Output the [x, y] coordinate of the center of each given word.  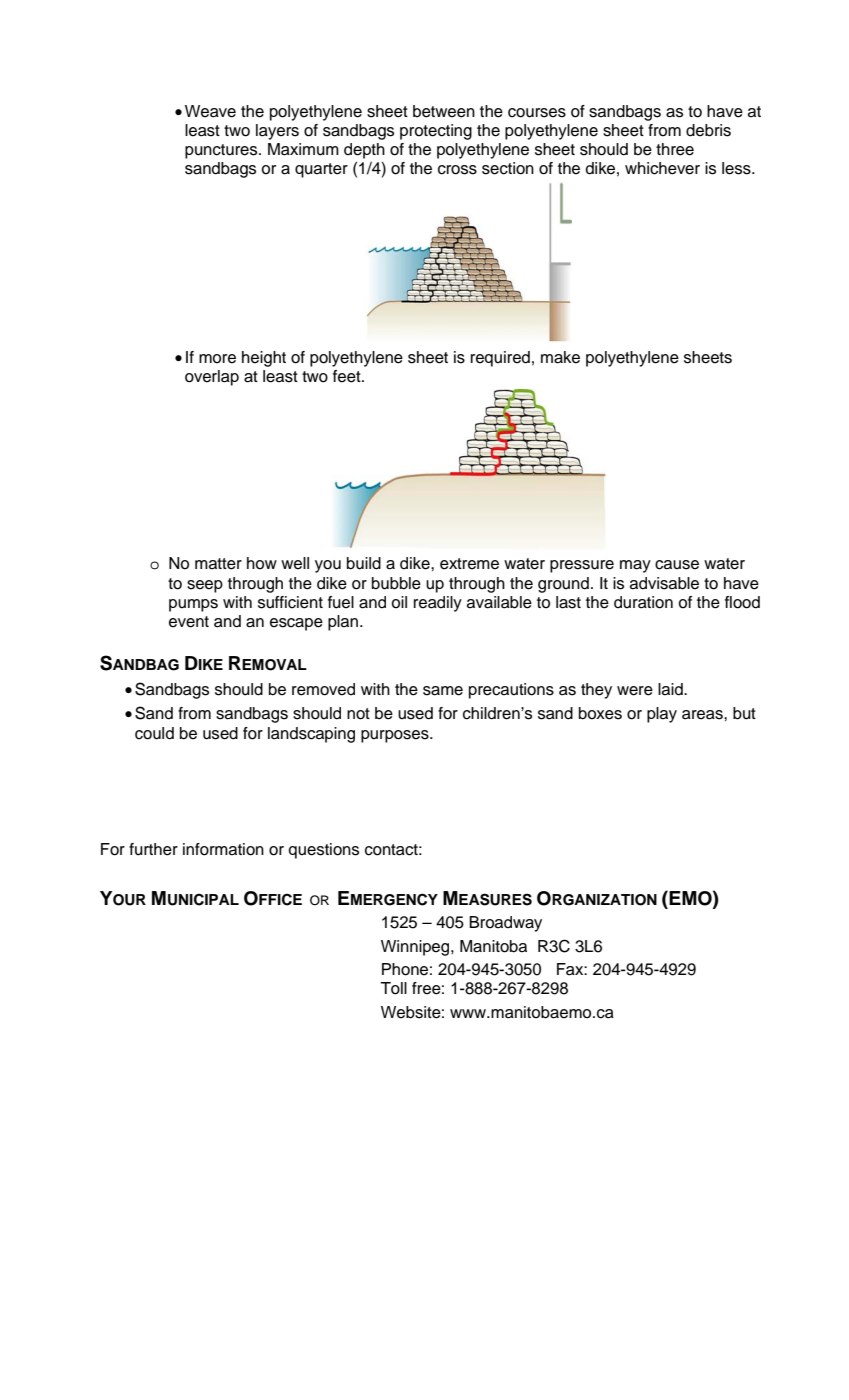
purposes [396, 736]
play [662, 715]
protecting [436, 132]
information [223, 849]
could [154, 733]
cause [677, 565]
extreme [469, 564]
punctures [222, 151]
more [217, 359]
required [500, 359]
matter [218, 564]
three [675, 149]
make [560, 357]
